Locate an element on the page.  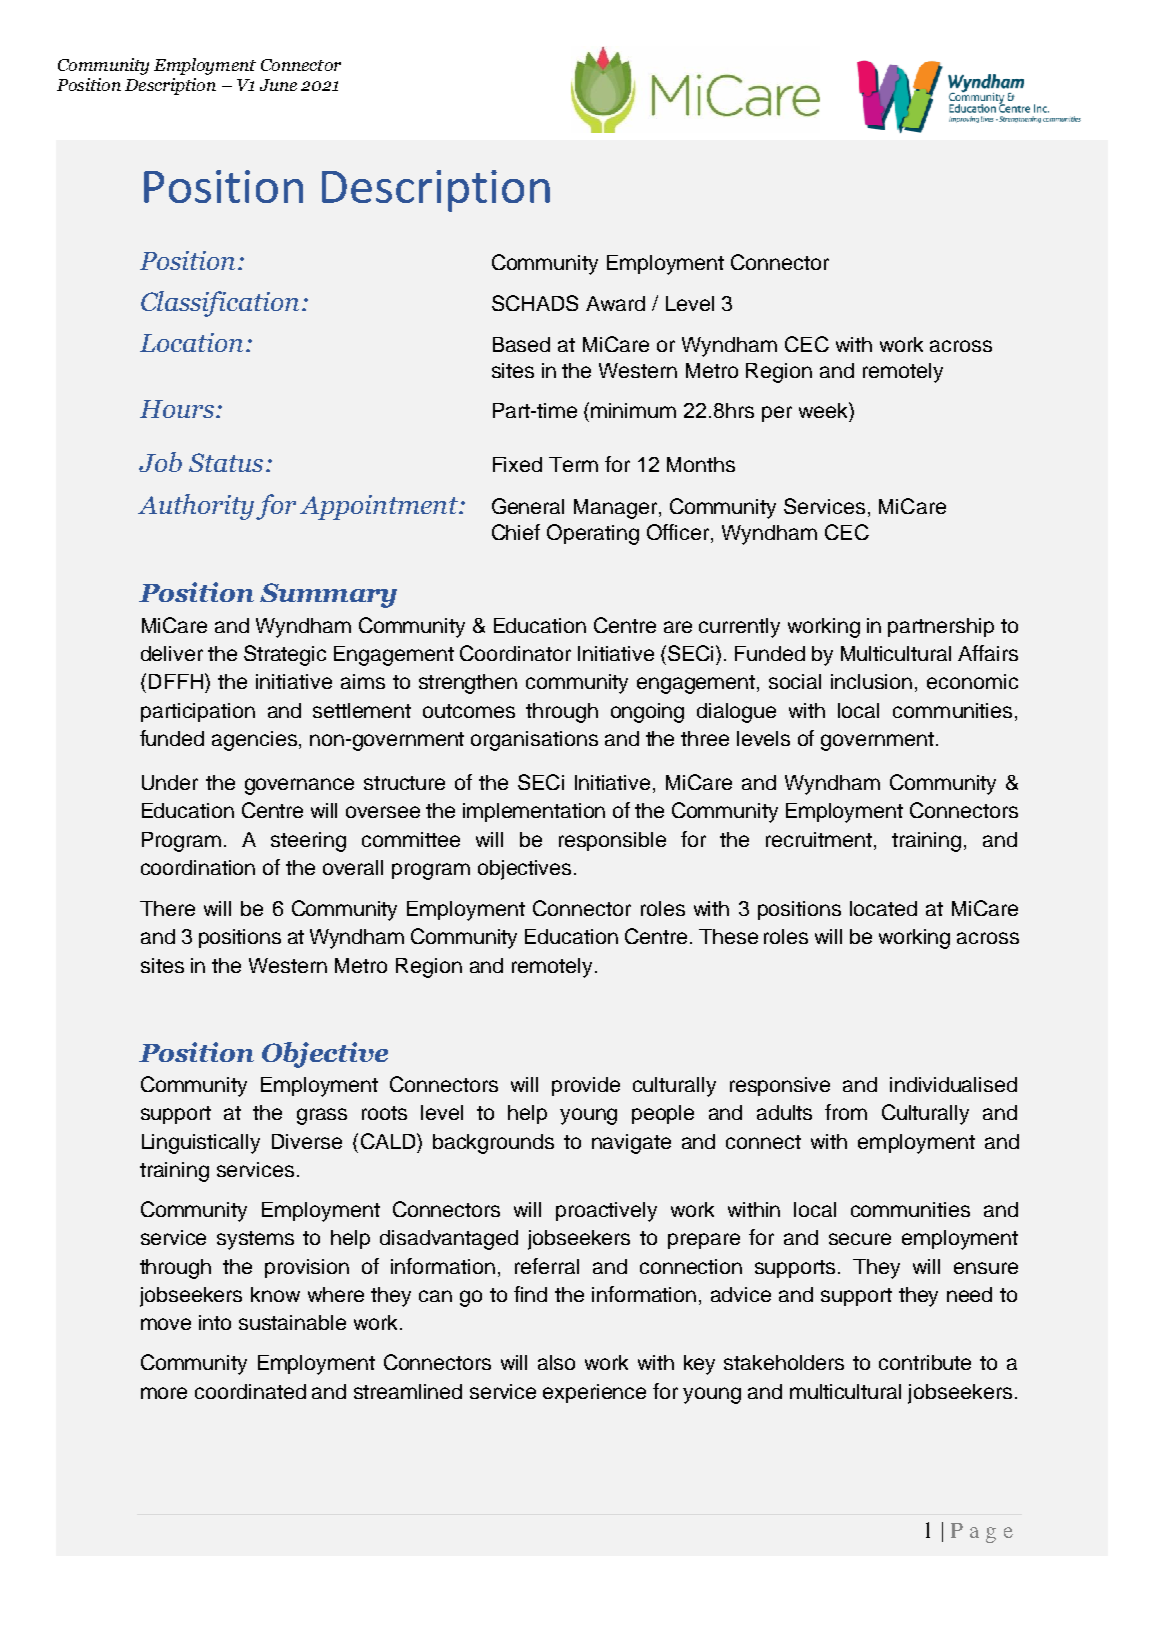
Award is located at coordinates (615, 303).
